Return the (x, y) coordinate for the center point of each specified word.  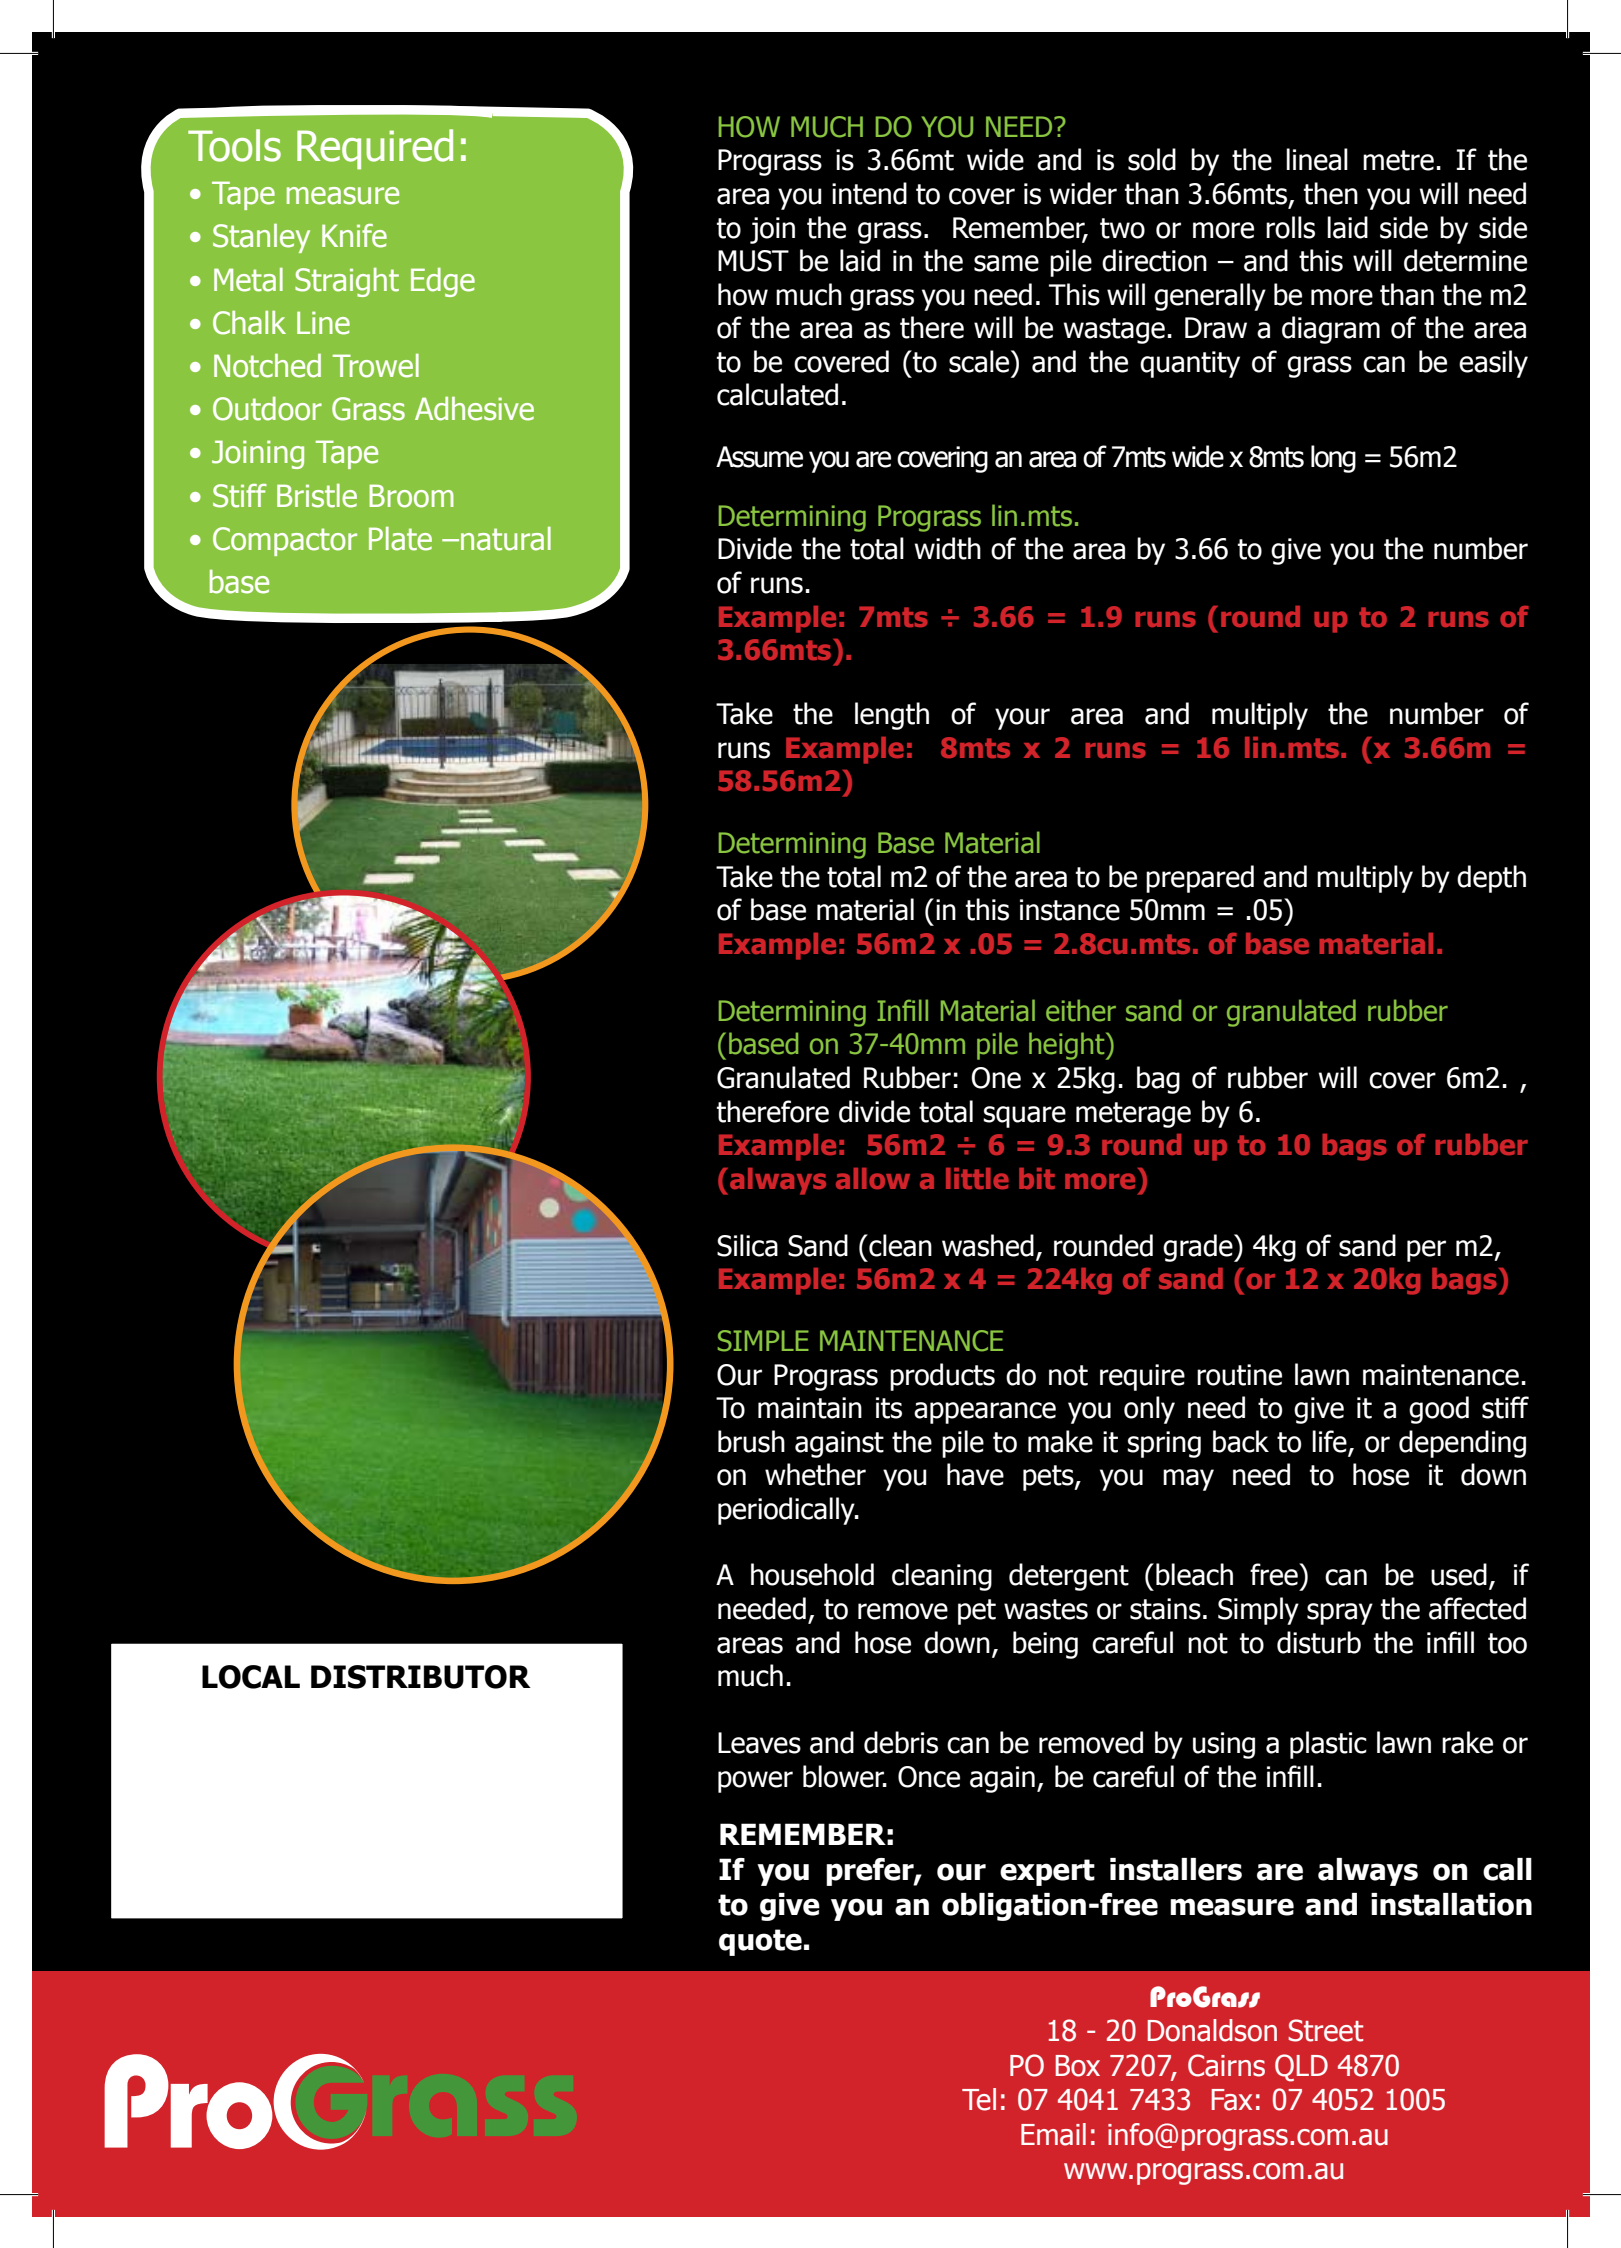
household (812, 1574)
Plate (400, 539)
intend (869, 193)
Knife (354, 236)
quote (760, 1942)
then (1331, 193)
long (1333, 459)
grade (1199, 1248)
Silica (747, 1245)
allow (873, 1178)
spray (1340, 1614)
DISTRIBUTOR (421, 1677)
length (892, 716)
